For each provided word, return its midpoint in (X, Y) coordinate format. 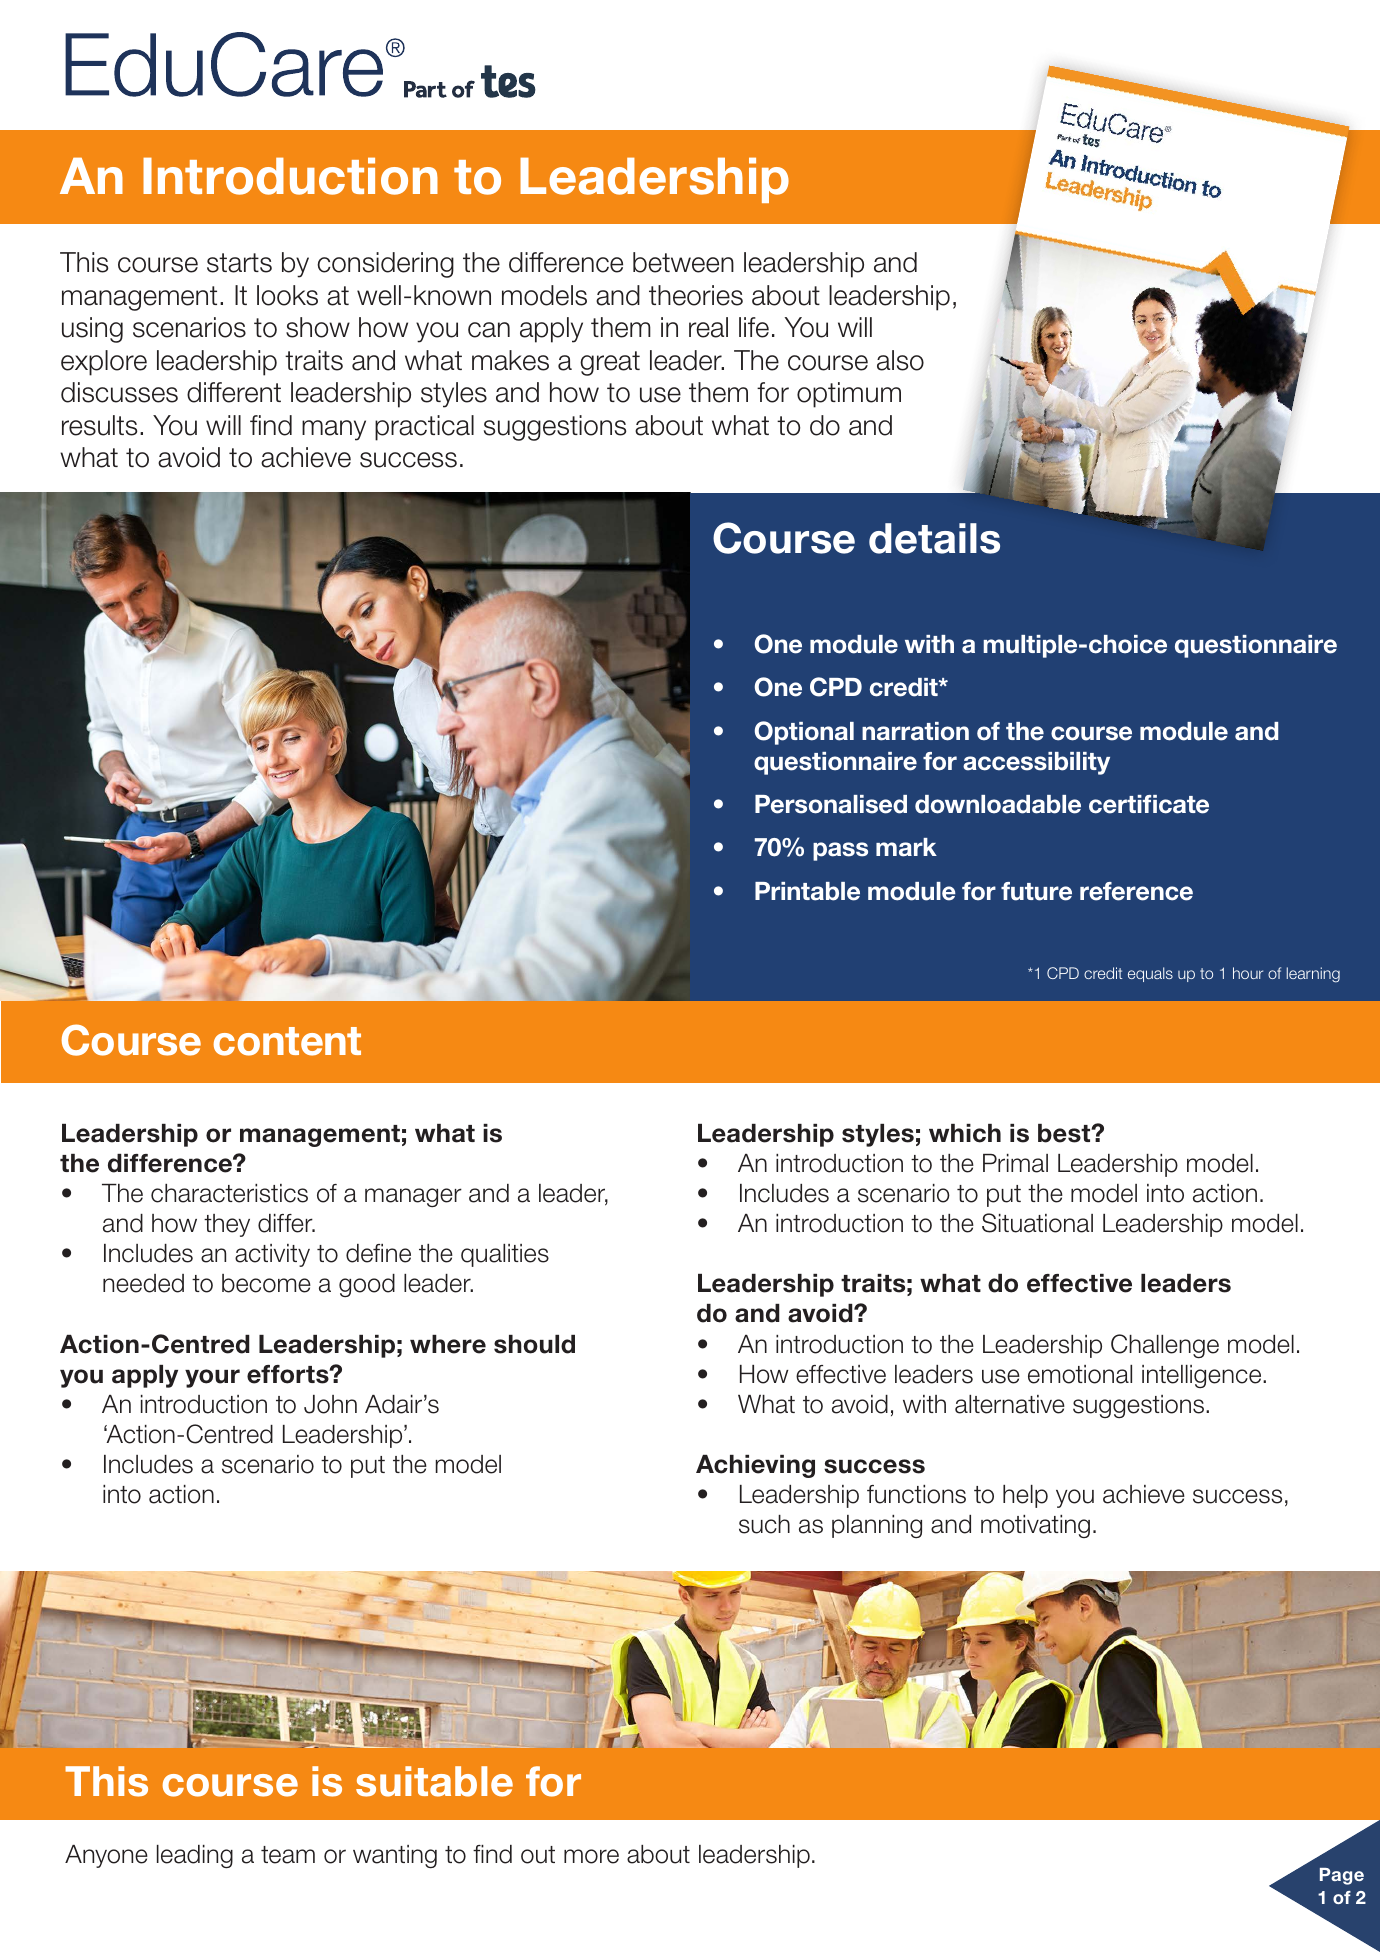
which (965, 1133)
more (591, 1856)
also (900, 360)
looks (287, 295)
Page (1342, 1876)
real (708, 327)
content (287, 1041)
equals (1150, 974)
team (288, 1855)
